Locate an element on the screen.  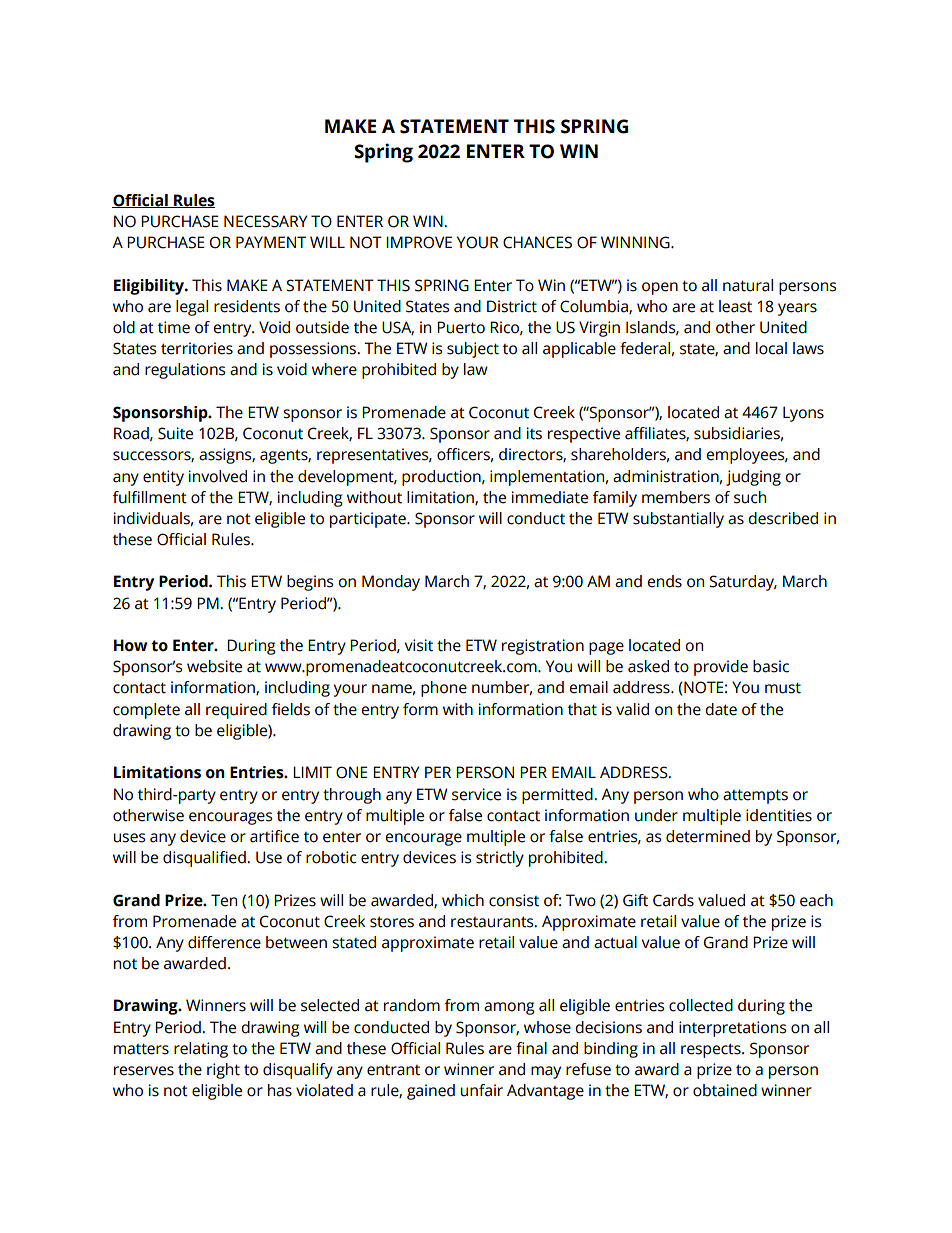
right is located at coordinates (223, 1071).
